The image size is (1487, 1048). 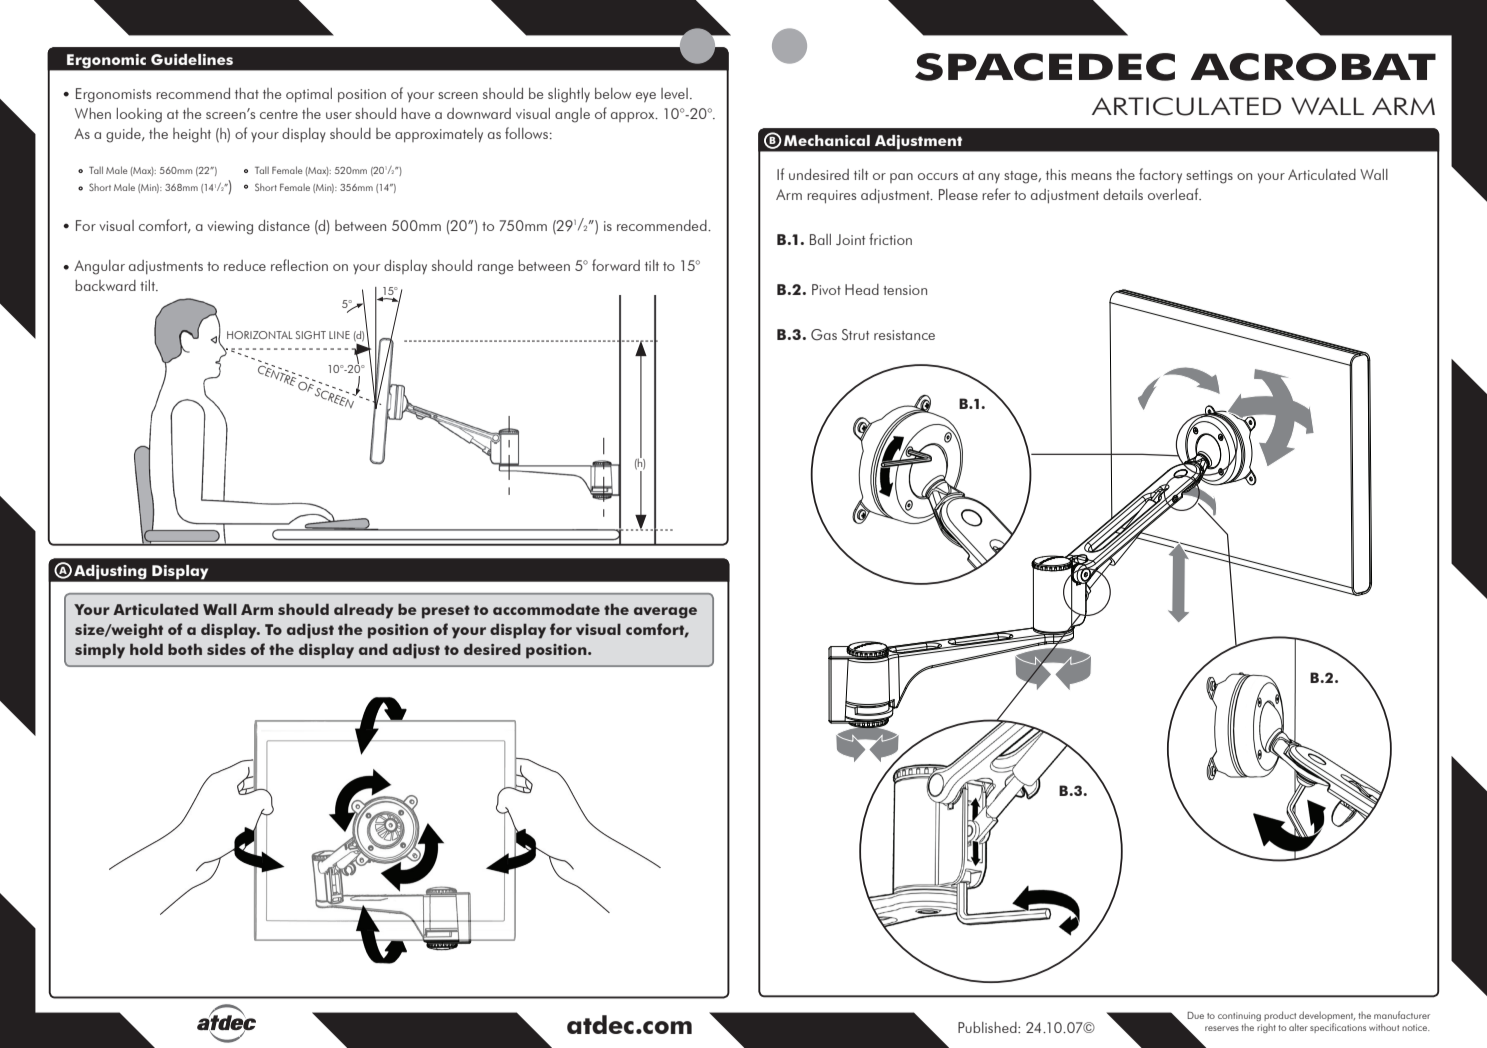 I want to click on ACROBAT, so click(x=1313, y=67).
